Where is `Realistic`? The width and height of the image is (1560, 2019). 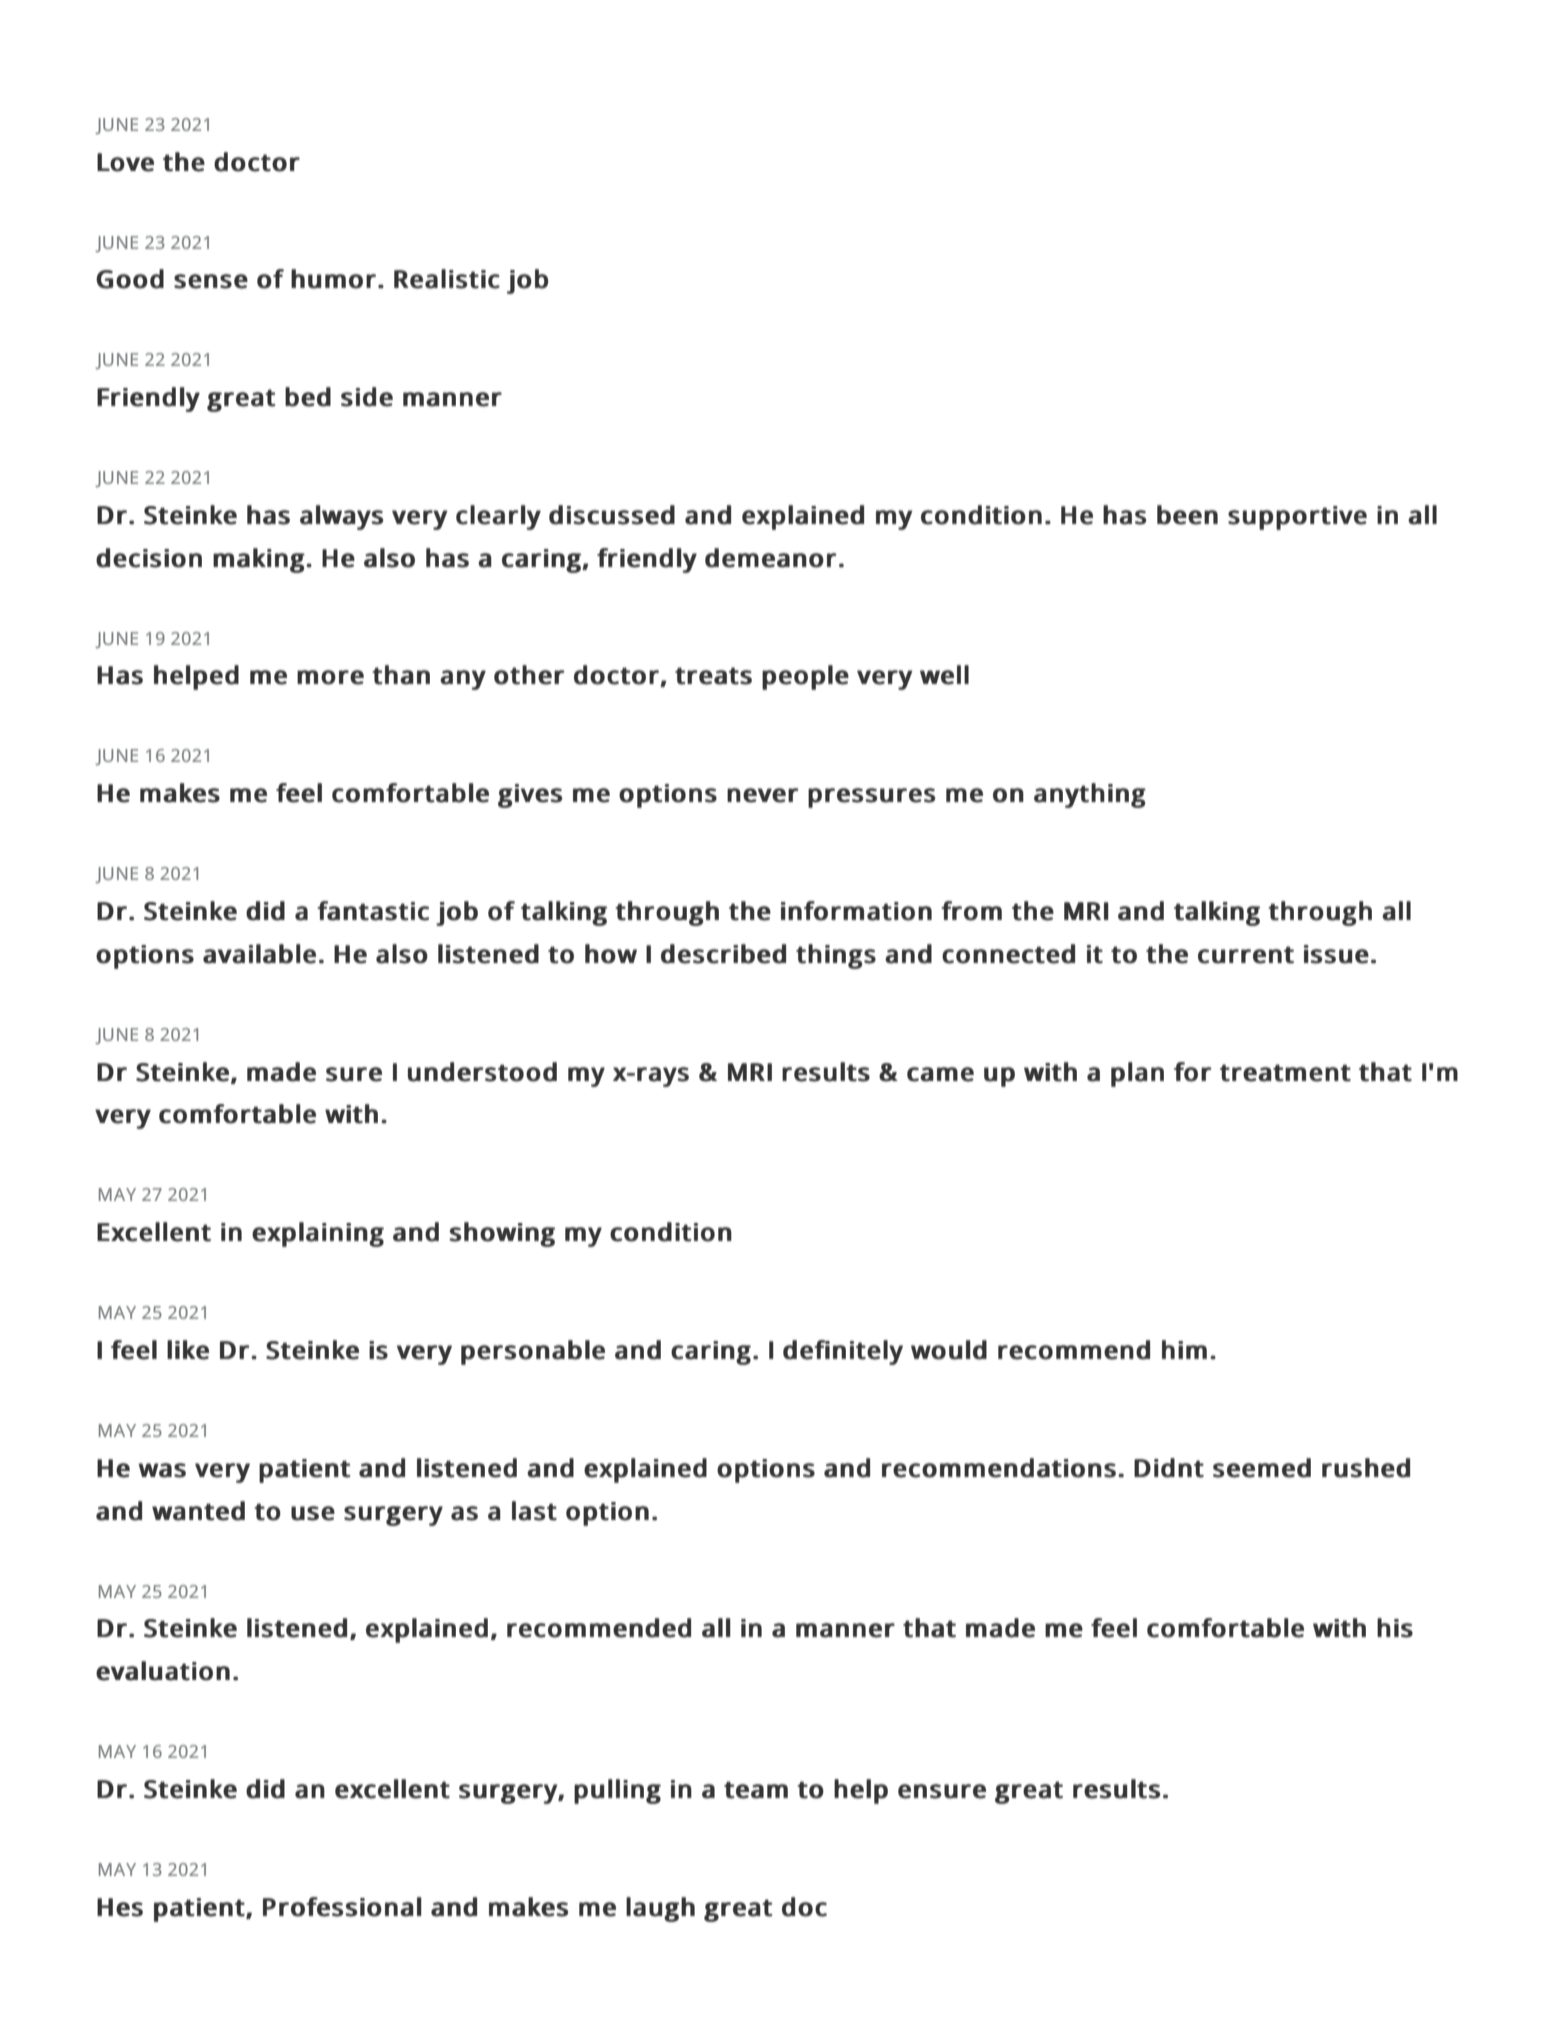 Realistic is located at coordinates (447, 279).
